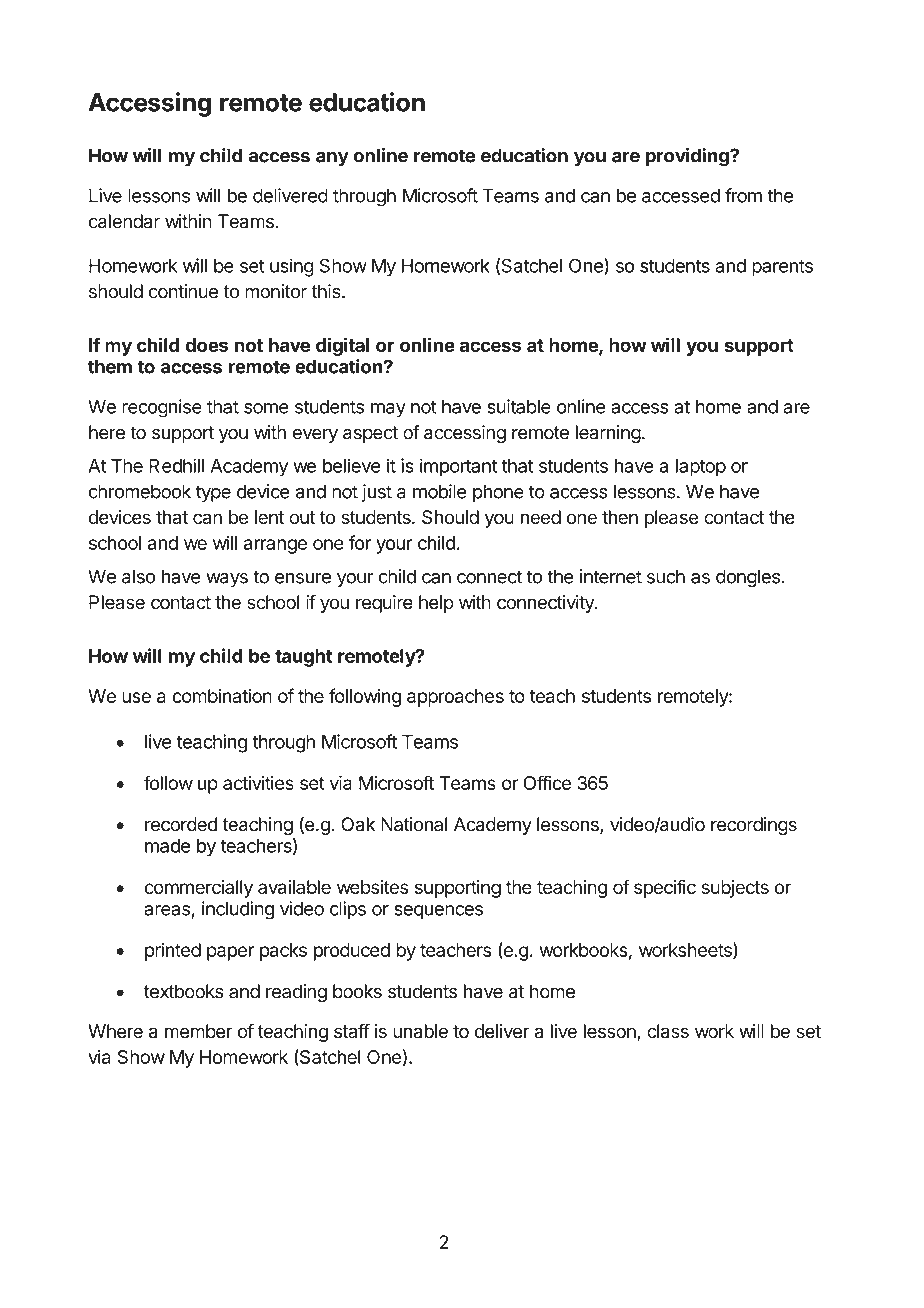 This page has height=1308, width=924. Describe the element at coordinates (199, 1031) in the page. I see `member` at that location.
